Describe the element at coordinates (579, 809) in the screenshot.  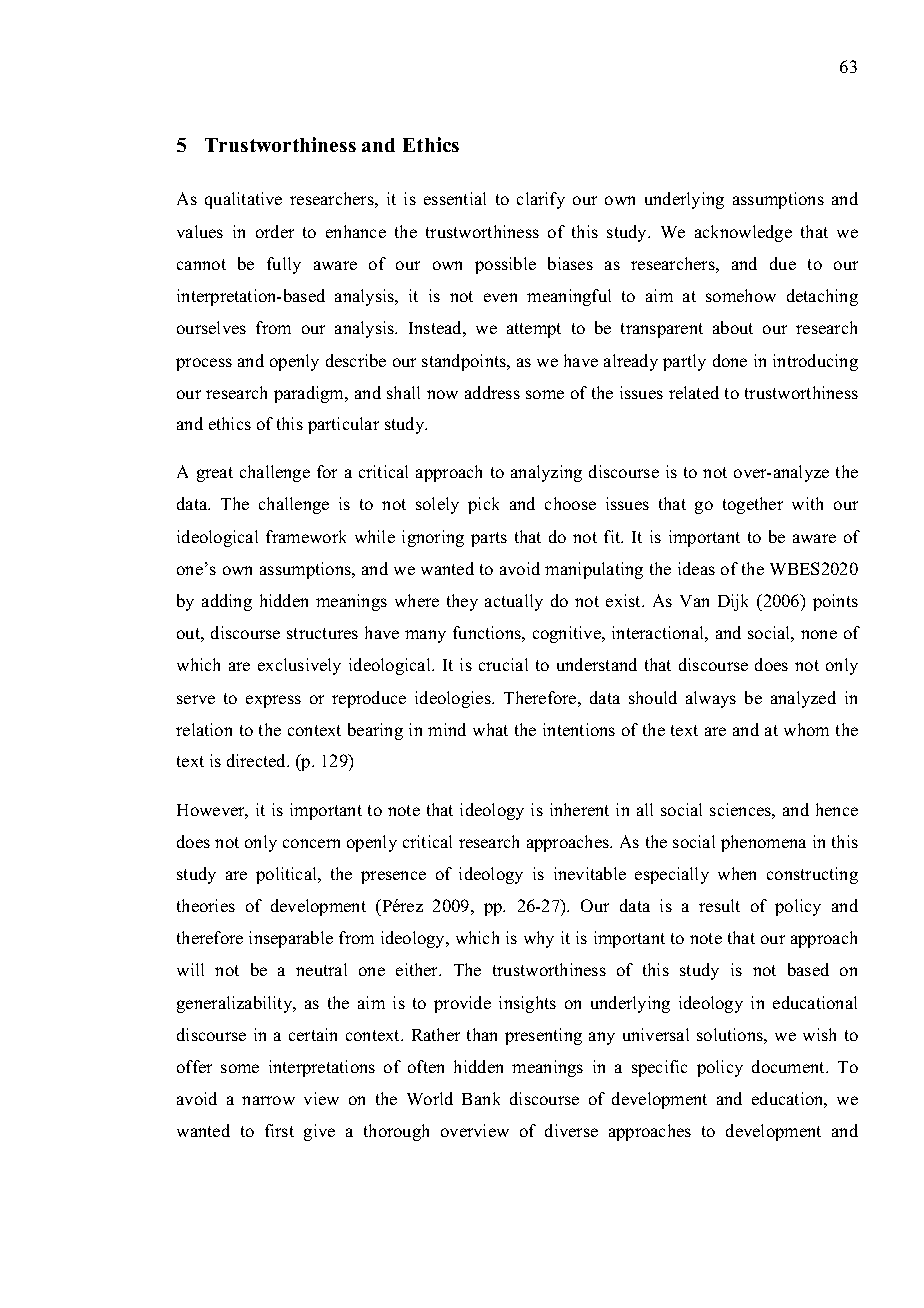
I see `inherent` at that location.
